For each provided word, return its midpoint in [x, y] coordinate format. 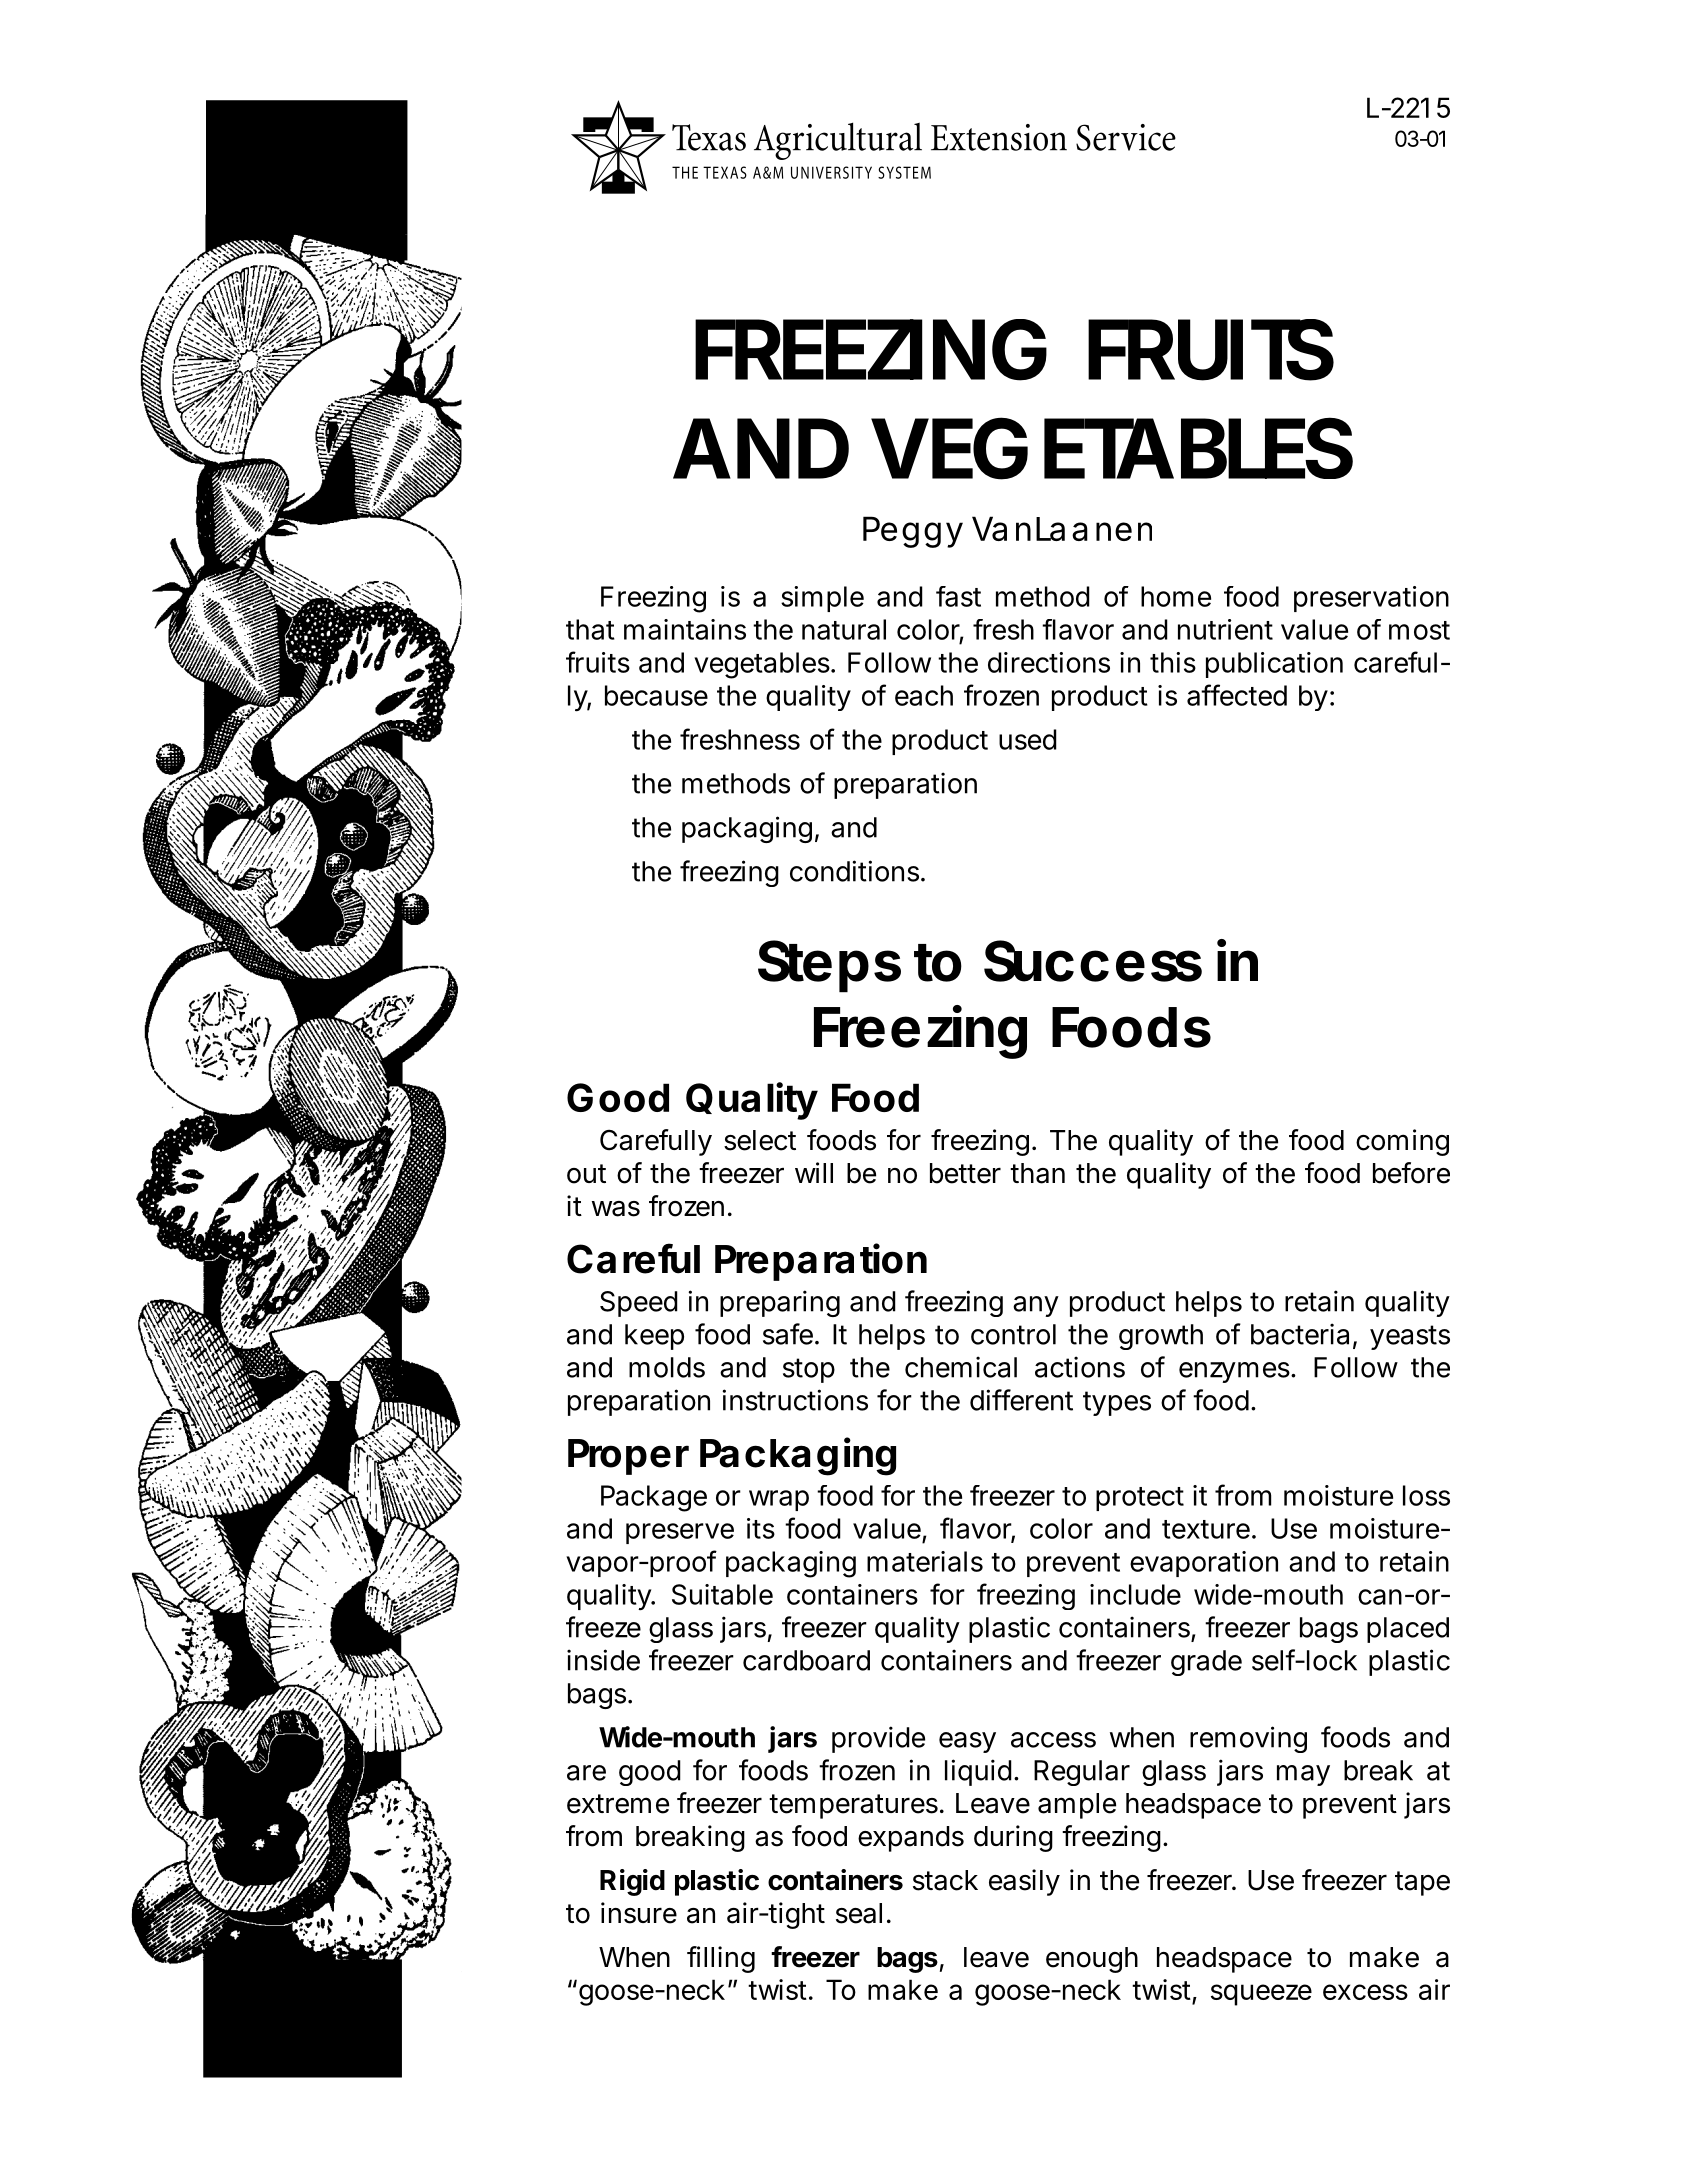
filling [721, 1959]
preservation [1371, 599]
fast [958, 596]
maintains [685, 629]
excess [1365, 1992]
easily [1024, 1882]
